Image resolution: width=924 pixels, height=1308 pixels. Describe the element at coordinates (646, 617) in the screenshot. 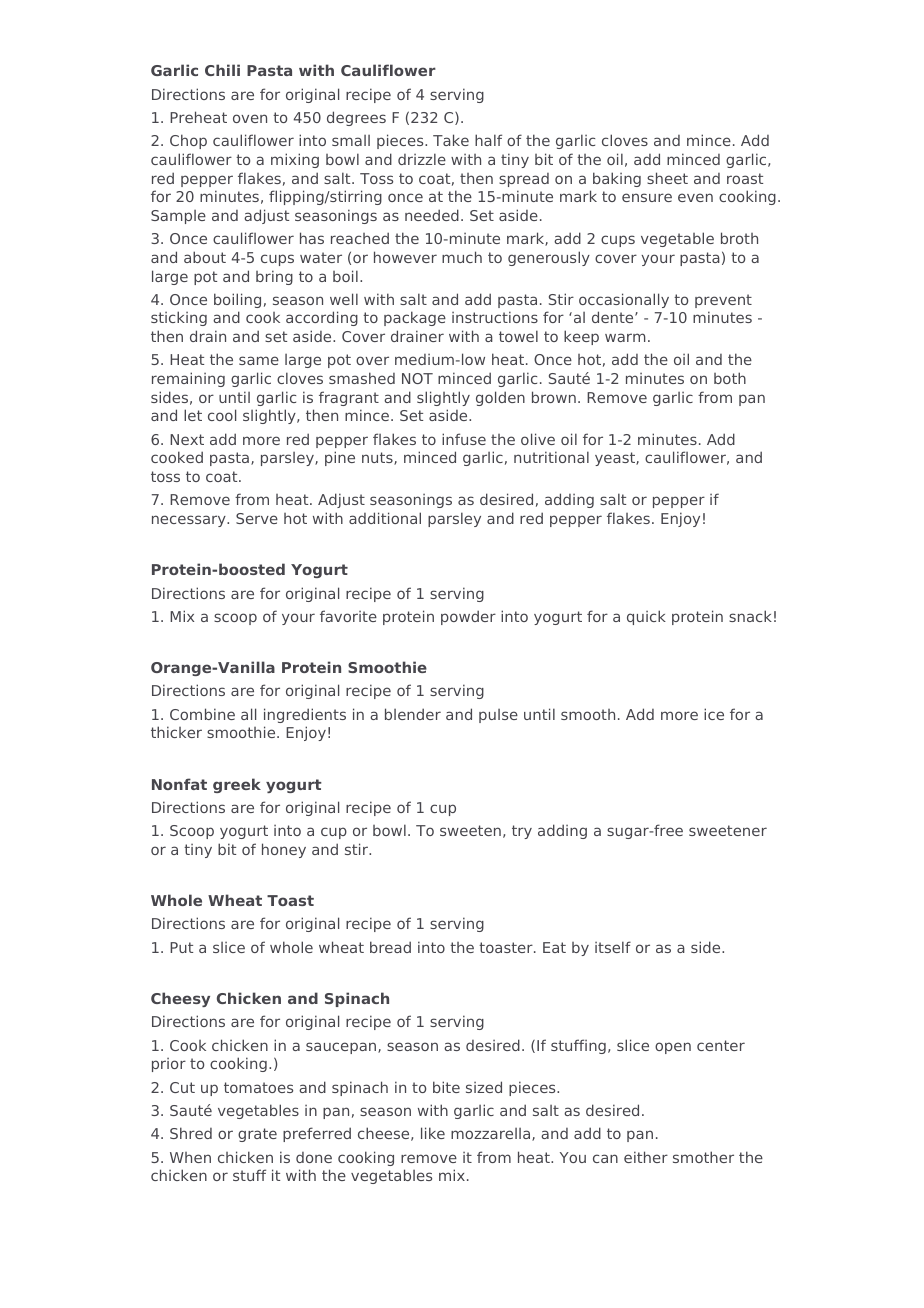

I see `quick` at that location.
